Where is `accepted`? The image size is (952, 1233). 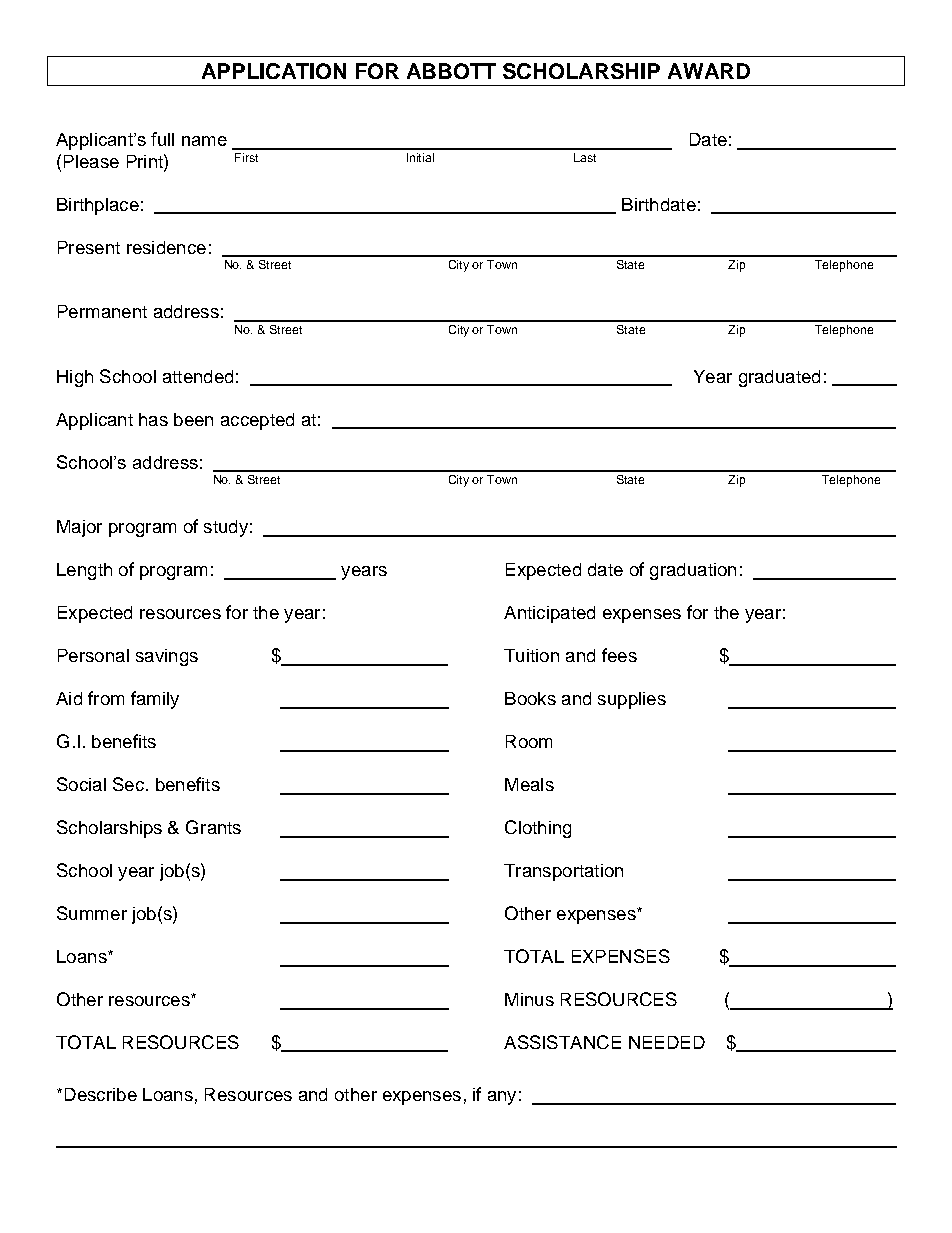
accepted is located at coordinates (257, 421).
